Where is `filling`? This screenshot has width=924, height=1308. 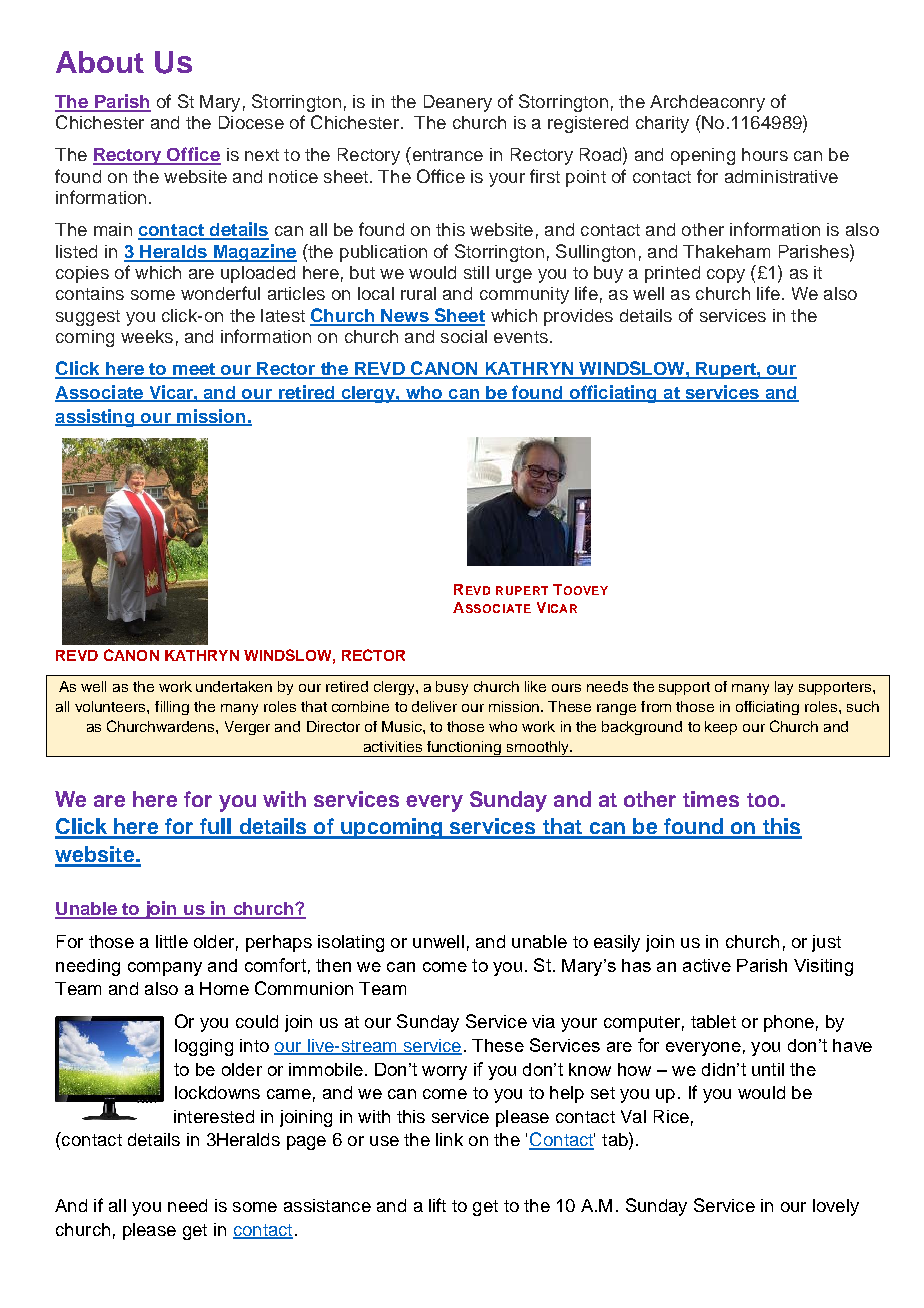 filling is located at coordinates (172, 708).
